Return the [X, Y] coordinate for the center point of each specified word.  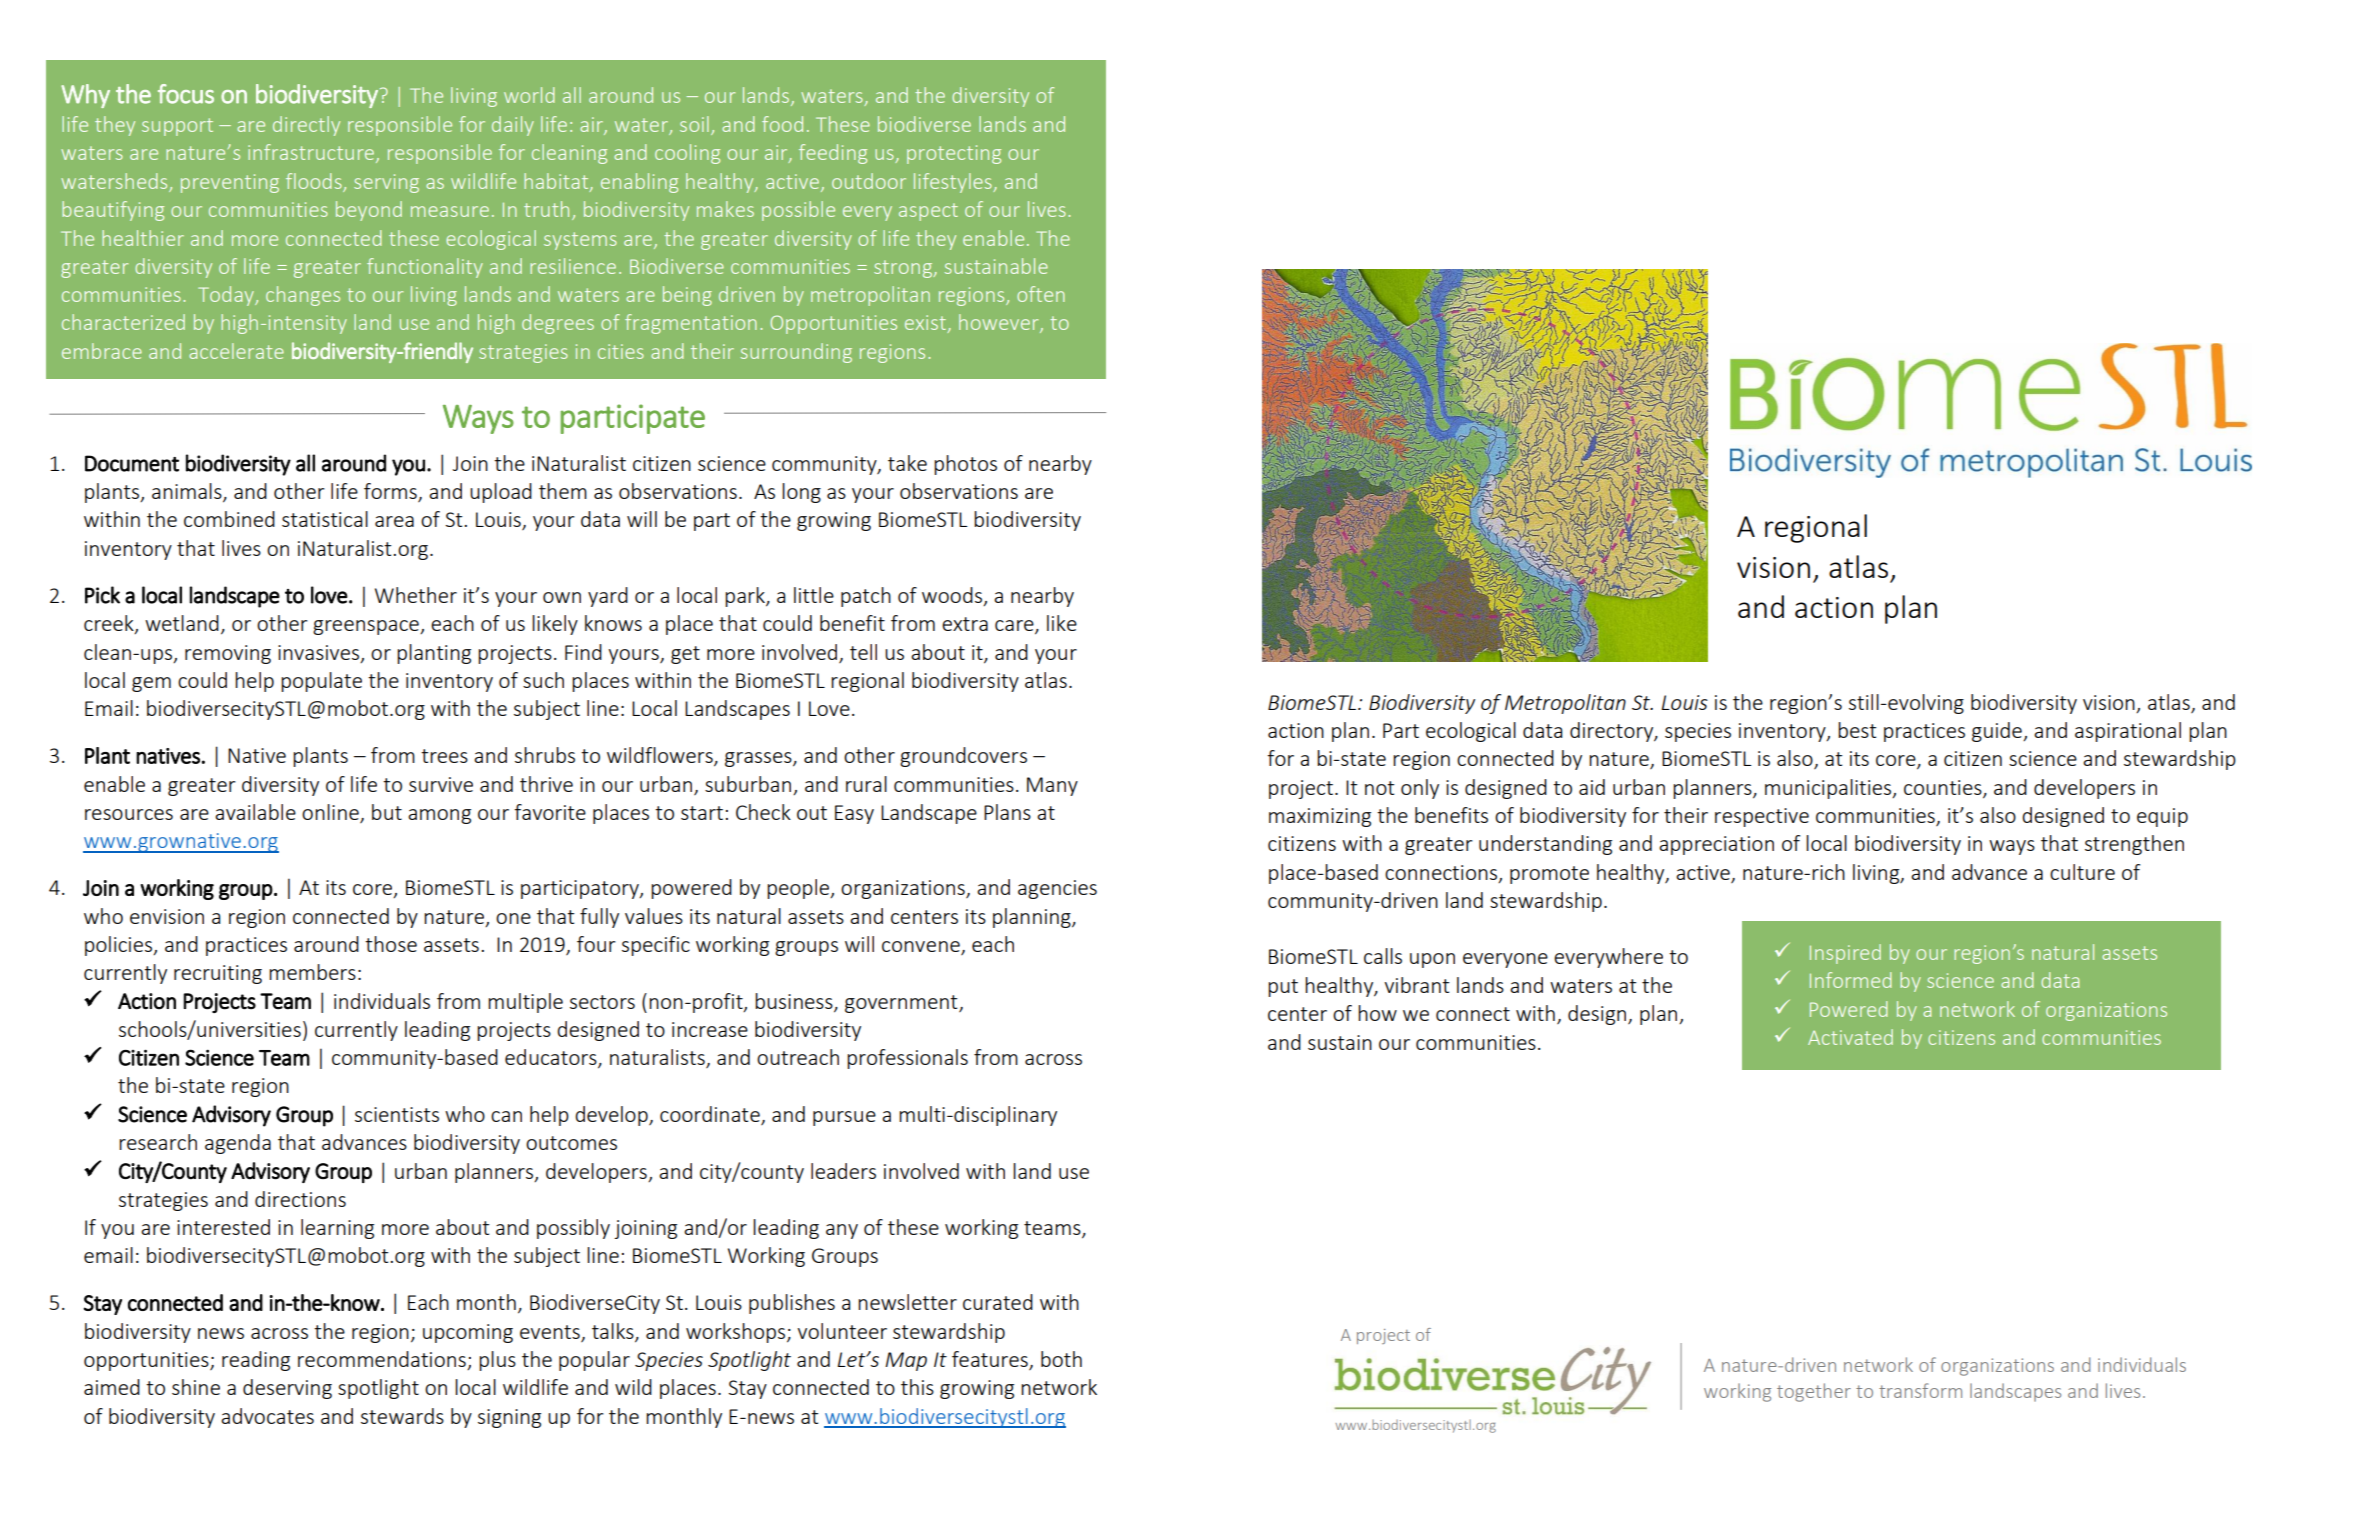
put [1283, 988]
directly [306, 126]
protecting [954, 154]
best [1857, 730]
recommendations [383, 1360]
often [1041, 294]
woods [952, 595]
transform [1920, 1390]
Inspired [1845, 954]
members [312, 972]
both [1061, 1359]
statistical [325, 519]
